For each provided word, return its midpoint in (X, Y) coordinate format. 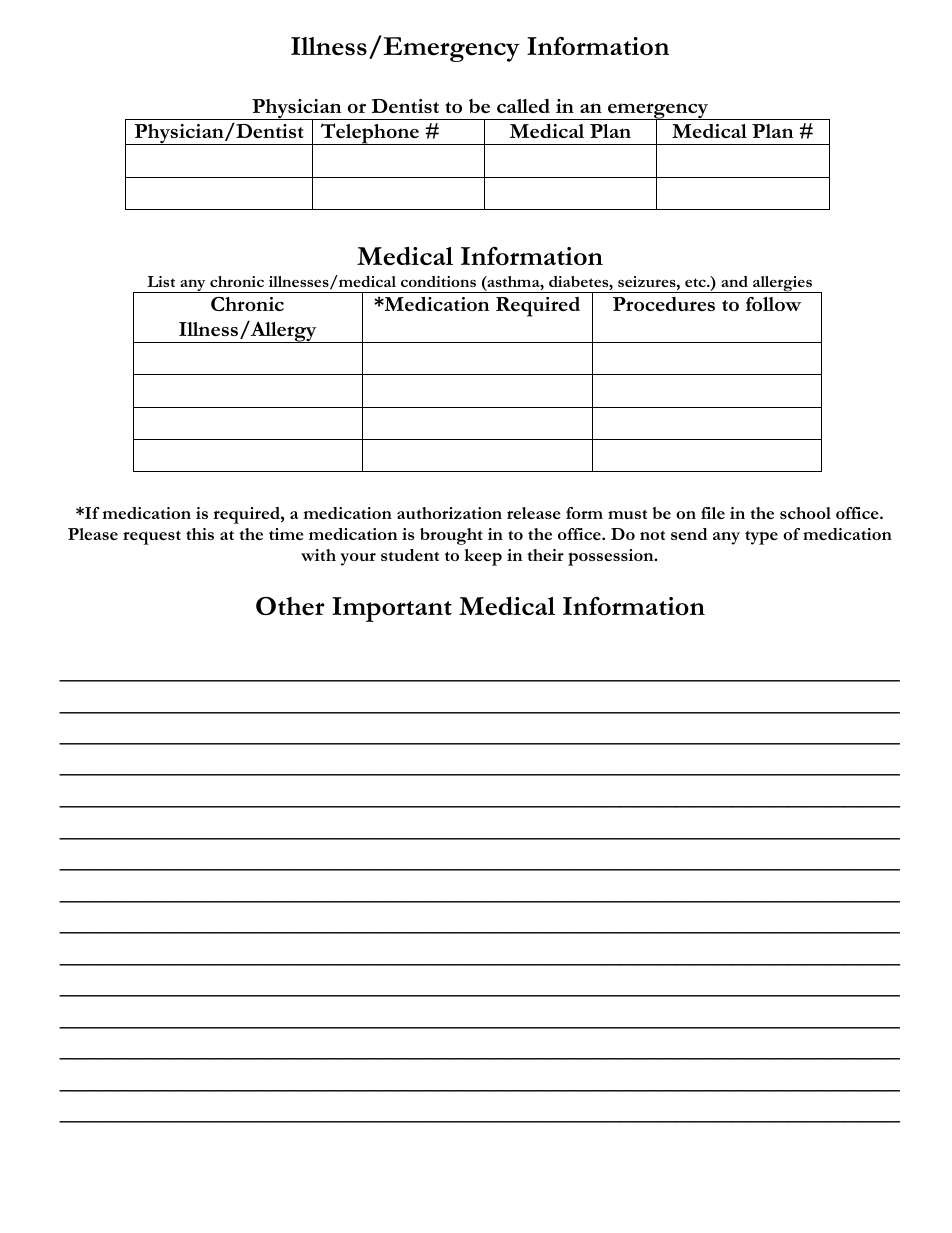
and (734, 281)
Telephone (369, 134)
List (161, 281)
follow (773, 304)
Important (392, 609)
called (523, 106)
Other (290, 606)
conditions (438, 281)
